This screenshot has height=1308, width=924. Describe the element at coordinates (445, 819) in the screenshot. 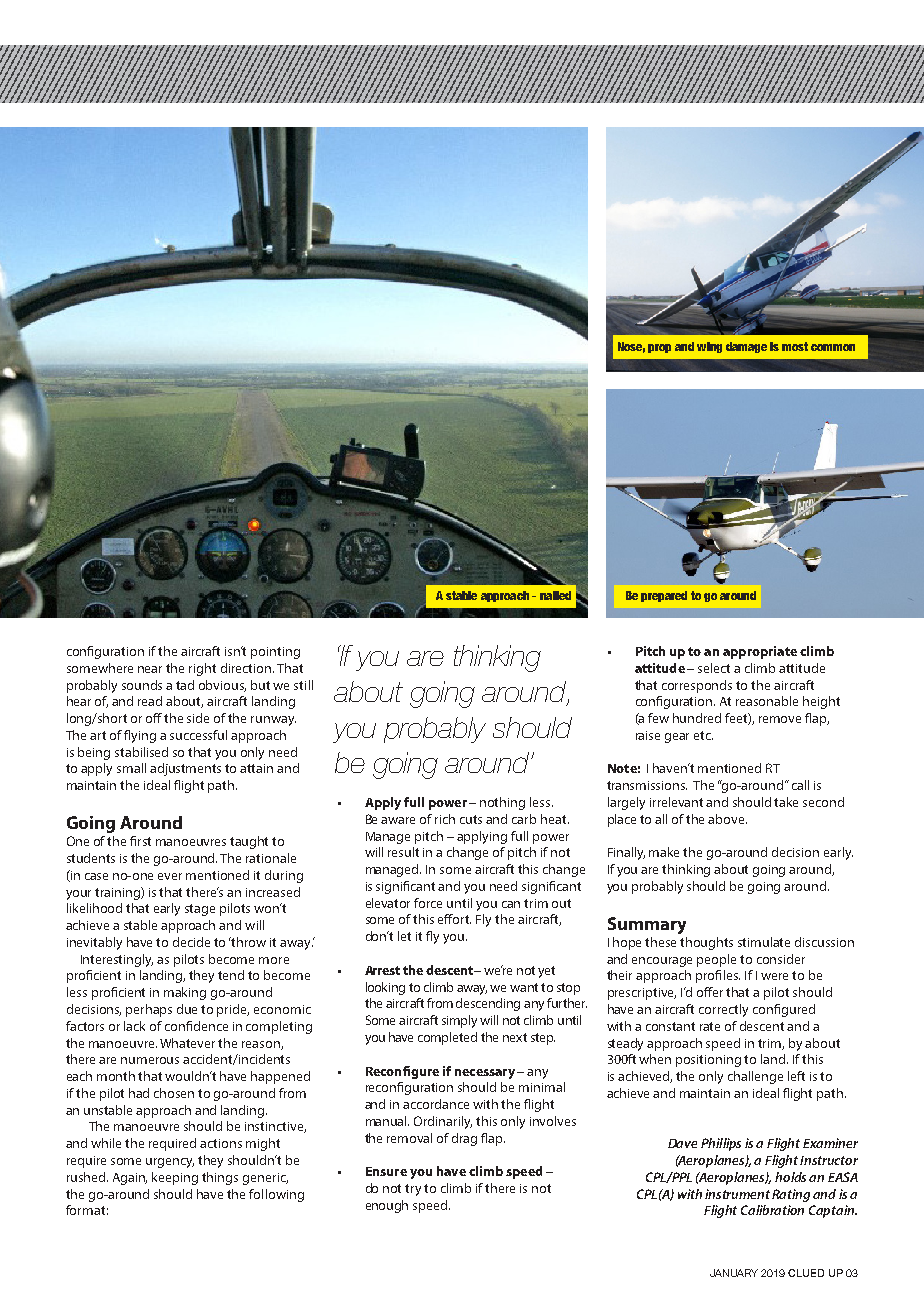

I see `rich` at that location.
